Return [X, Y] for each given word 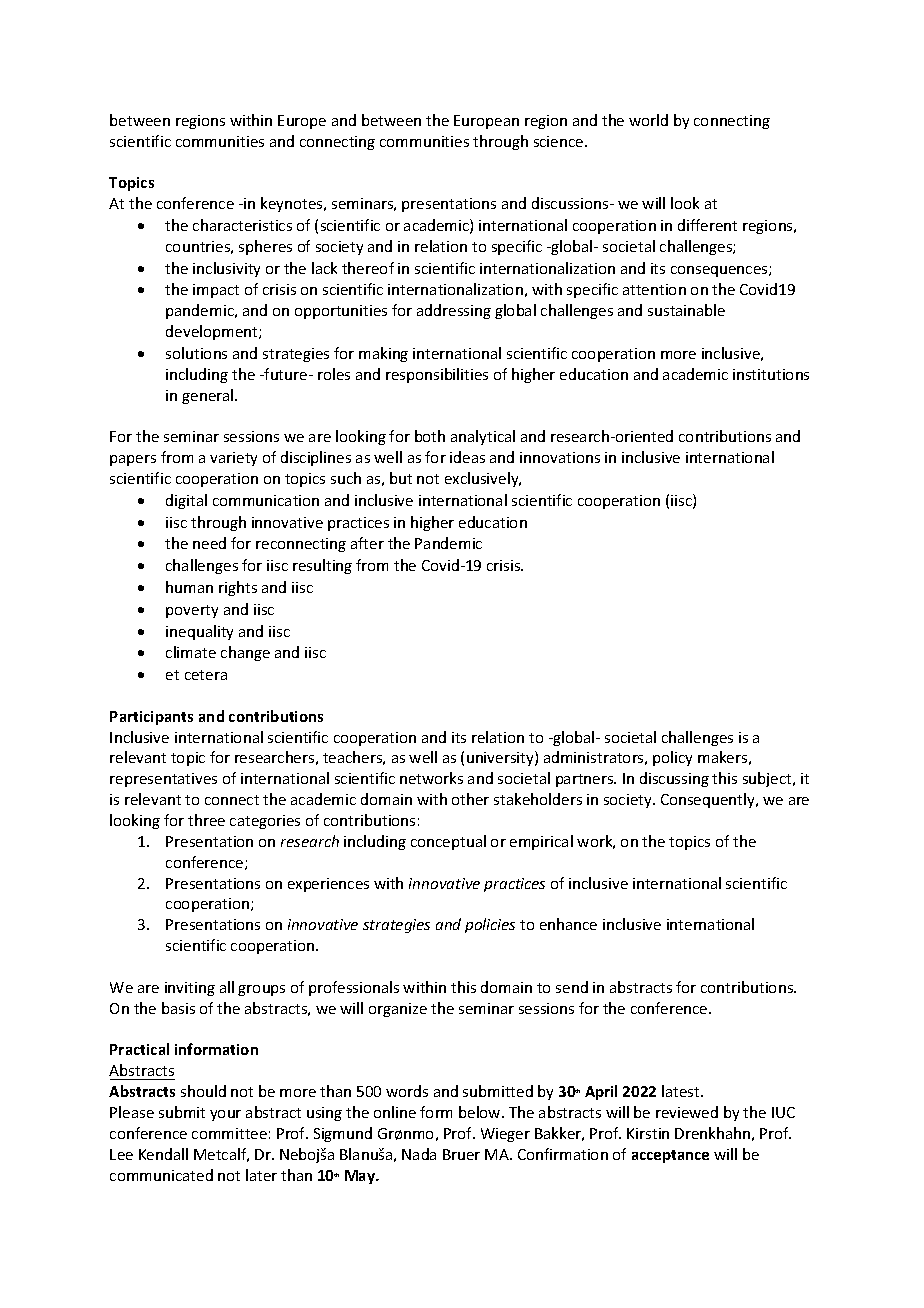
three [206, 820]
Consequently [709, 800]
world [648, 120]
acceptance [670, 1156]
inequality [199, 632]
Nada [419, 1154]
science [560, 141]
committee [229, 1133]
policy [672, 758]
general [209, 396]
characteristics [242, 225]
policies [490, 925]
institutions [771, 374]
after [367, 543]
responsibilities [437, 375]
